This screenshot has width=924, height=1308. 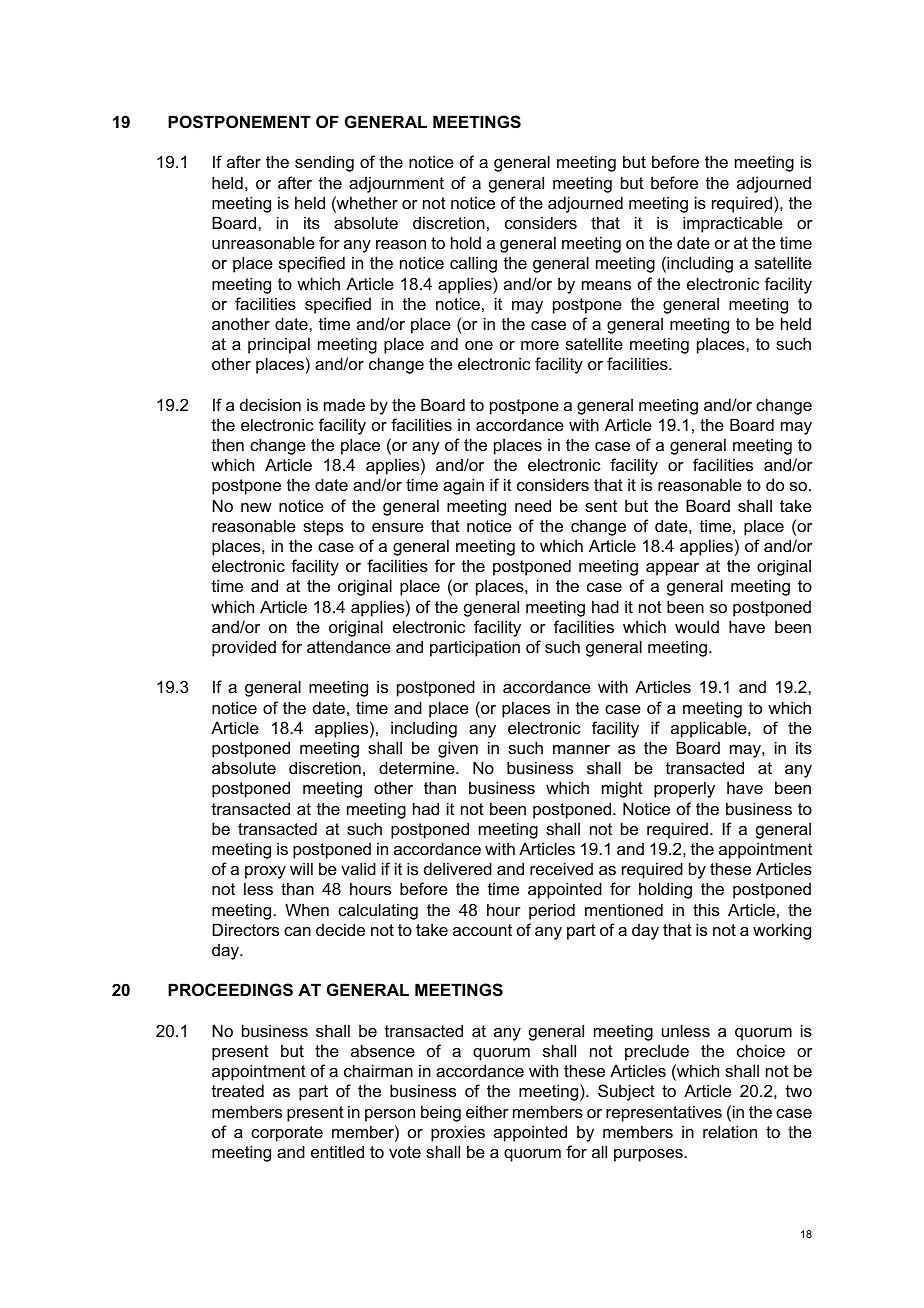 I want to click on calling, so click(x=473, y=264).
